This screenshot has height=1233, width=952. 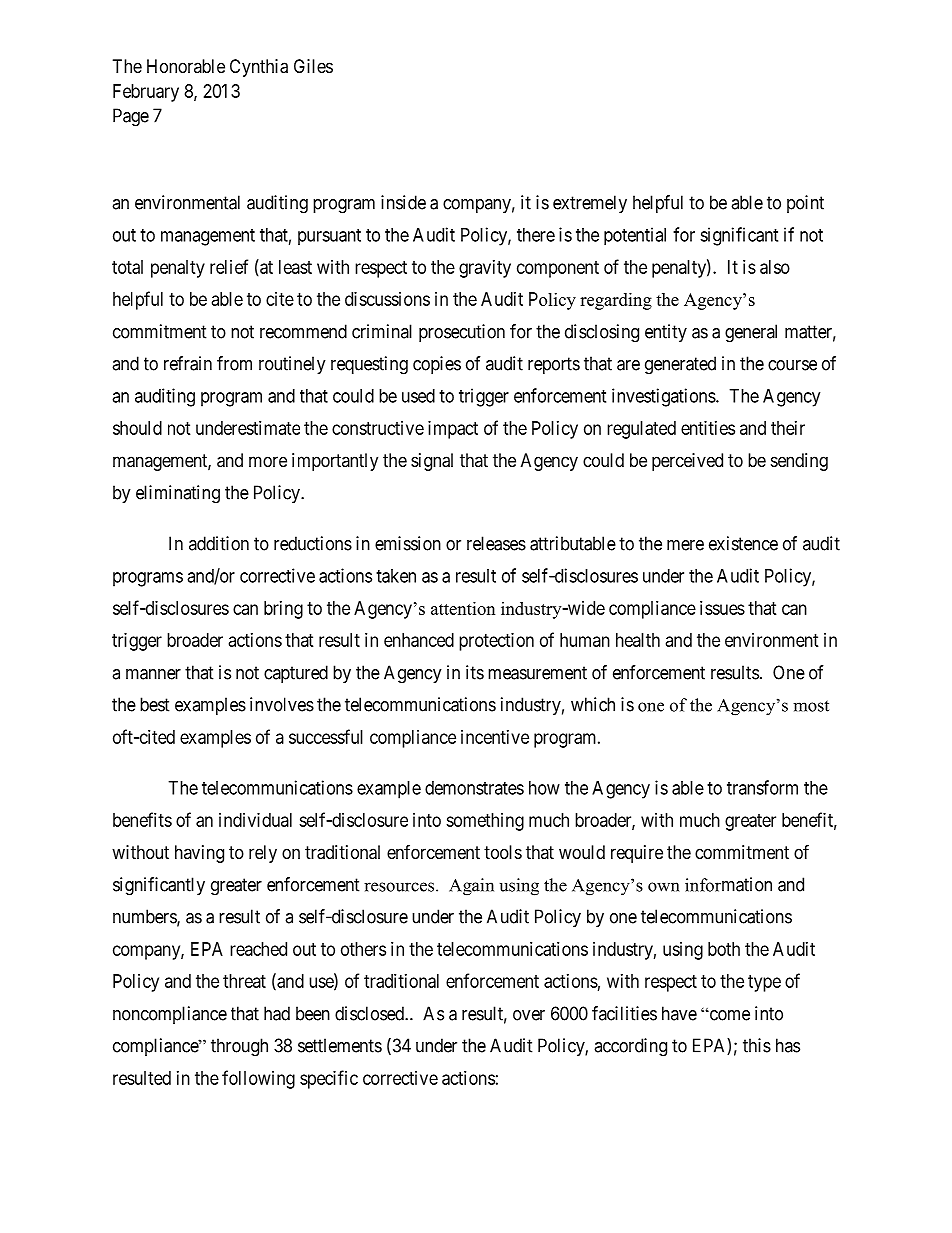 What do you see at coordinates (743, 543) in the screenshot?
I see `existence` at bounding box center [743, 543].
